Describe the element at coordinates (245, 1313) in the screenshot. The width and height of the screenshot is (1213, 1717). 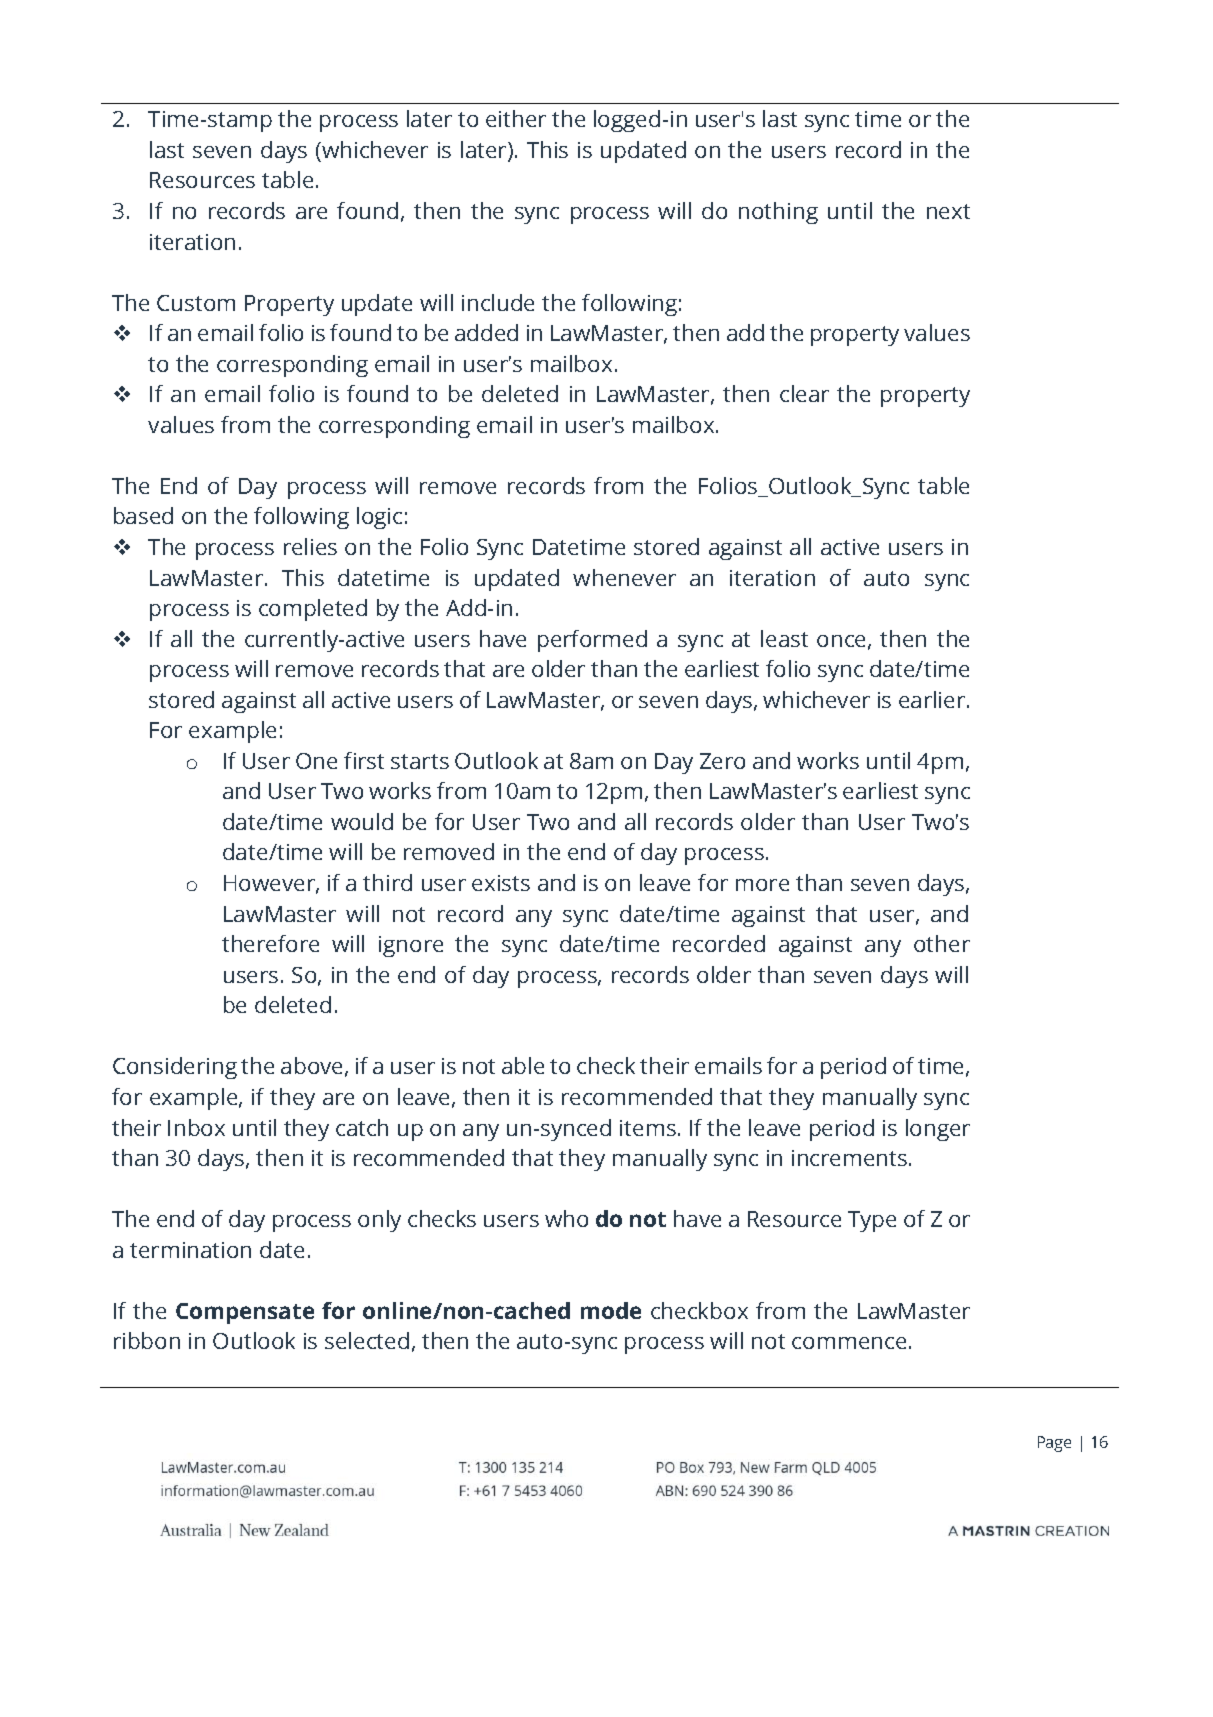
I see `Compensate` at that location.
